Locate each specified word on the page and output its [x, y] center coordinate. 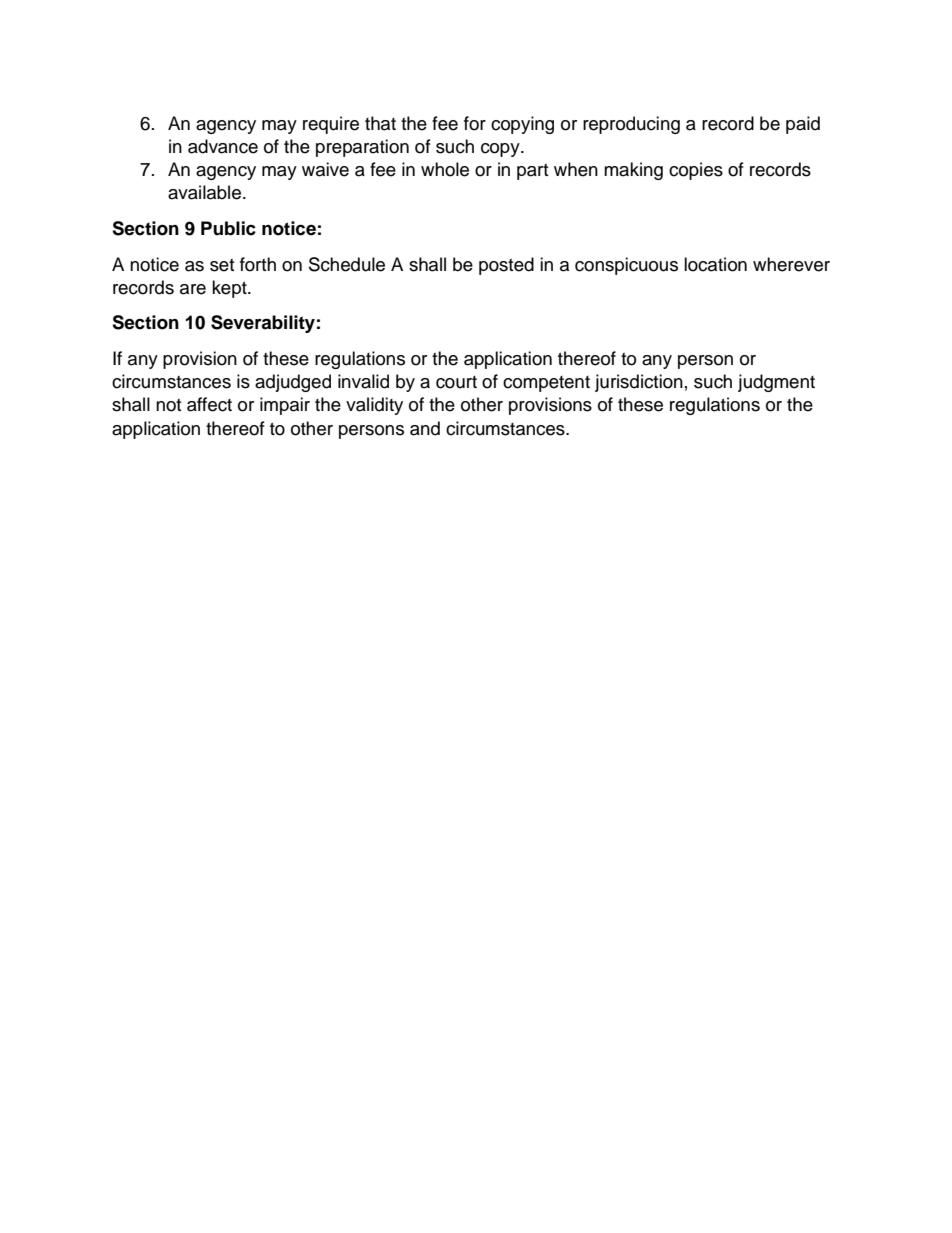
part [532, 172]
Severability [263, 324]
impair [285, 406]
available [206, 192]
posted [506, 266]
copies [696, 171]
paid [803, 125]
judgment [776, 383]
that [380, 123]
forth [258, 264]
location [715, 264]
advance [223, 146]
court [456, 382]
